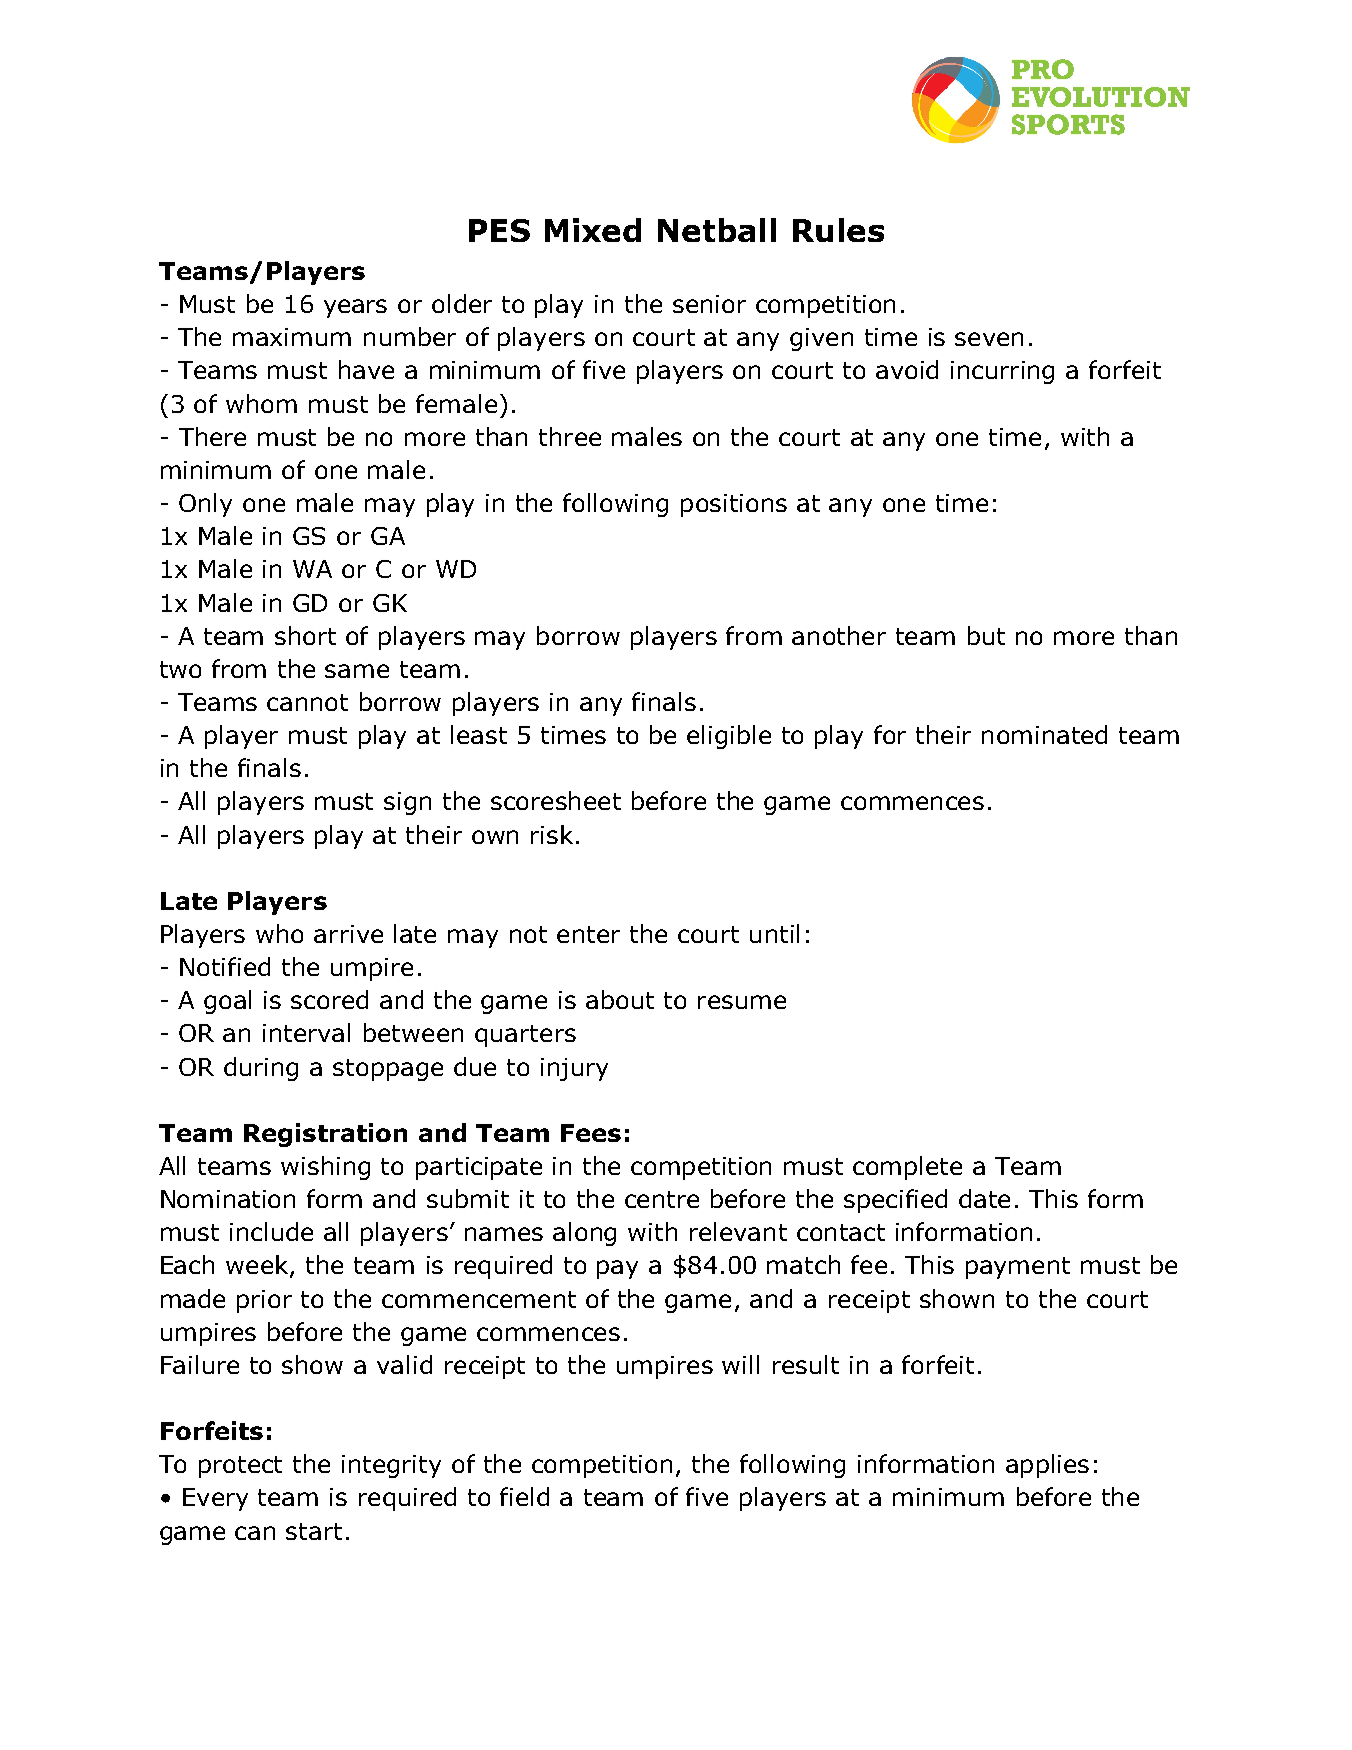 The width and height of the document is (1352, 1750). Describe the element at coordinates (348, 934) in the document. I see `arrive` at that location.
